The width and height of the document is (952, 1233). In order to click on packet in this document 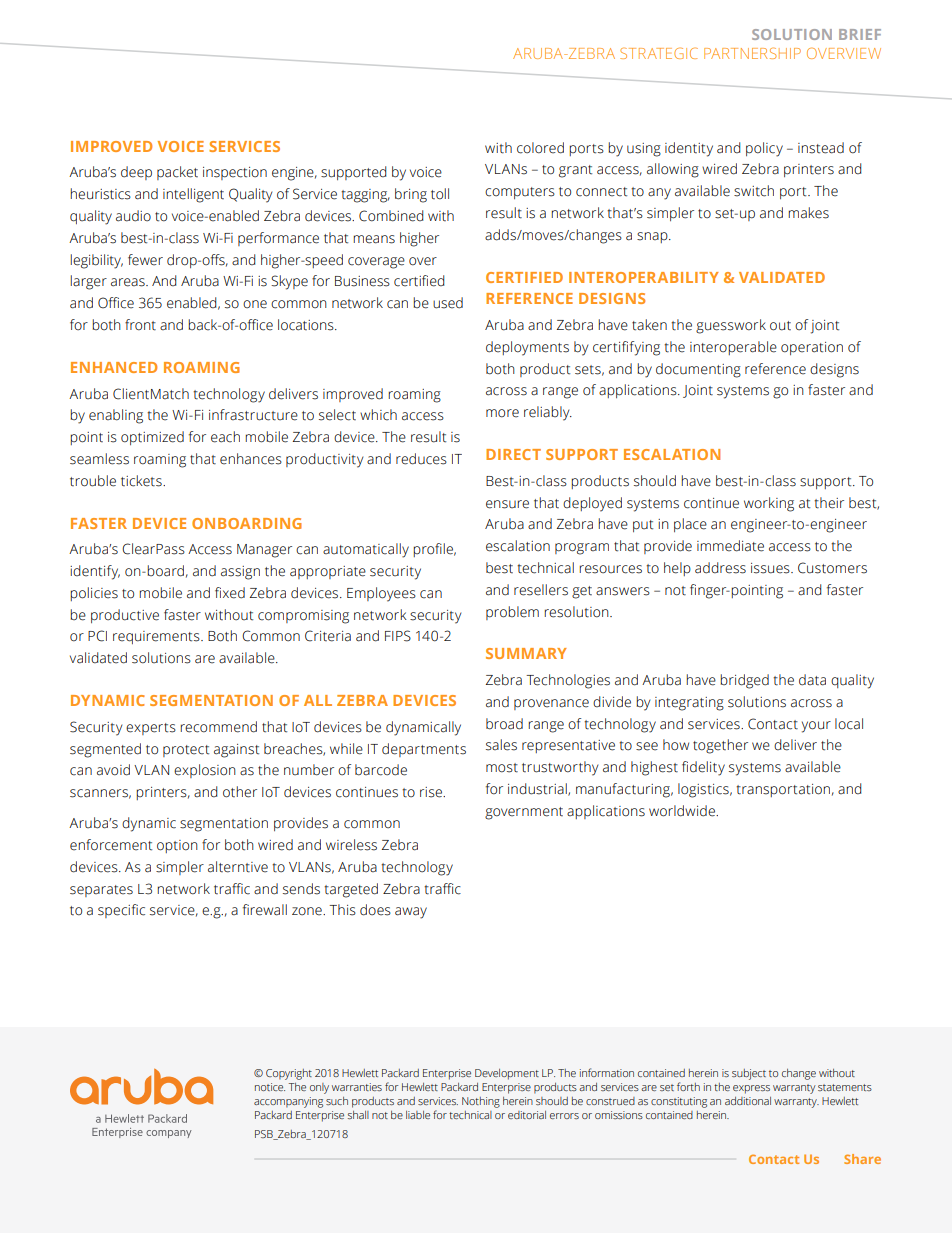, I will do `click(177, 173)`.
